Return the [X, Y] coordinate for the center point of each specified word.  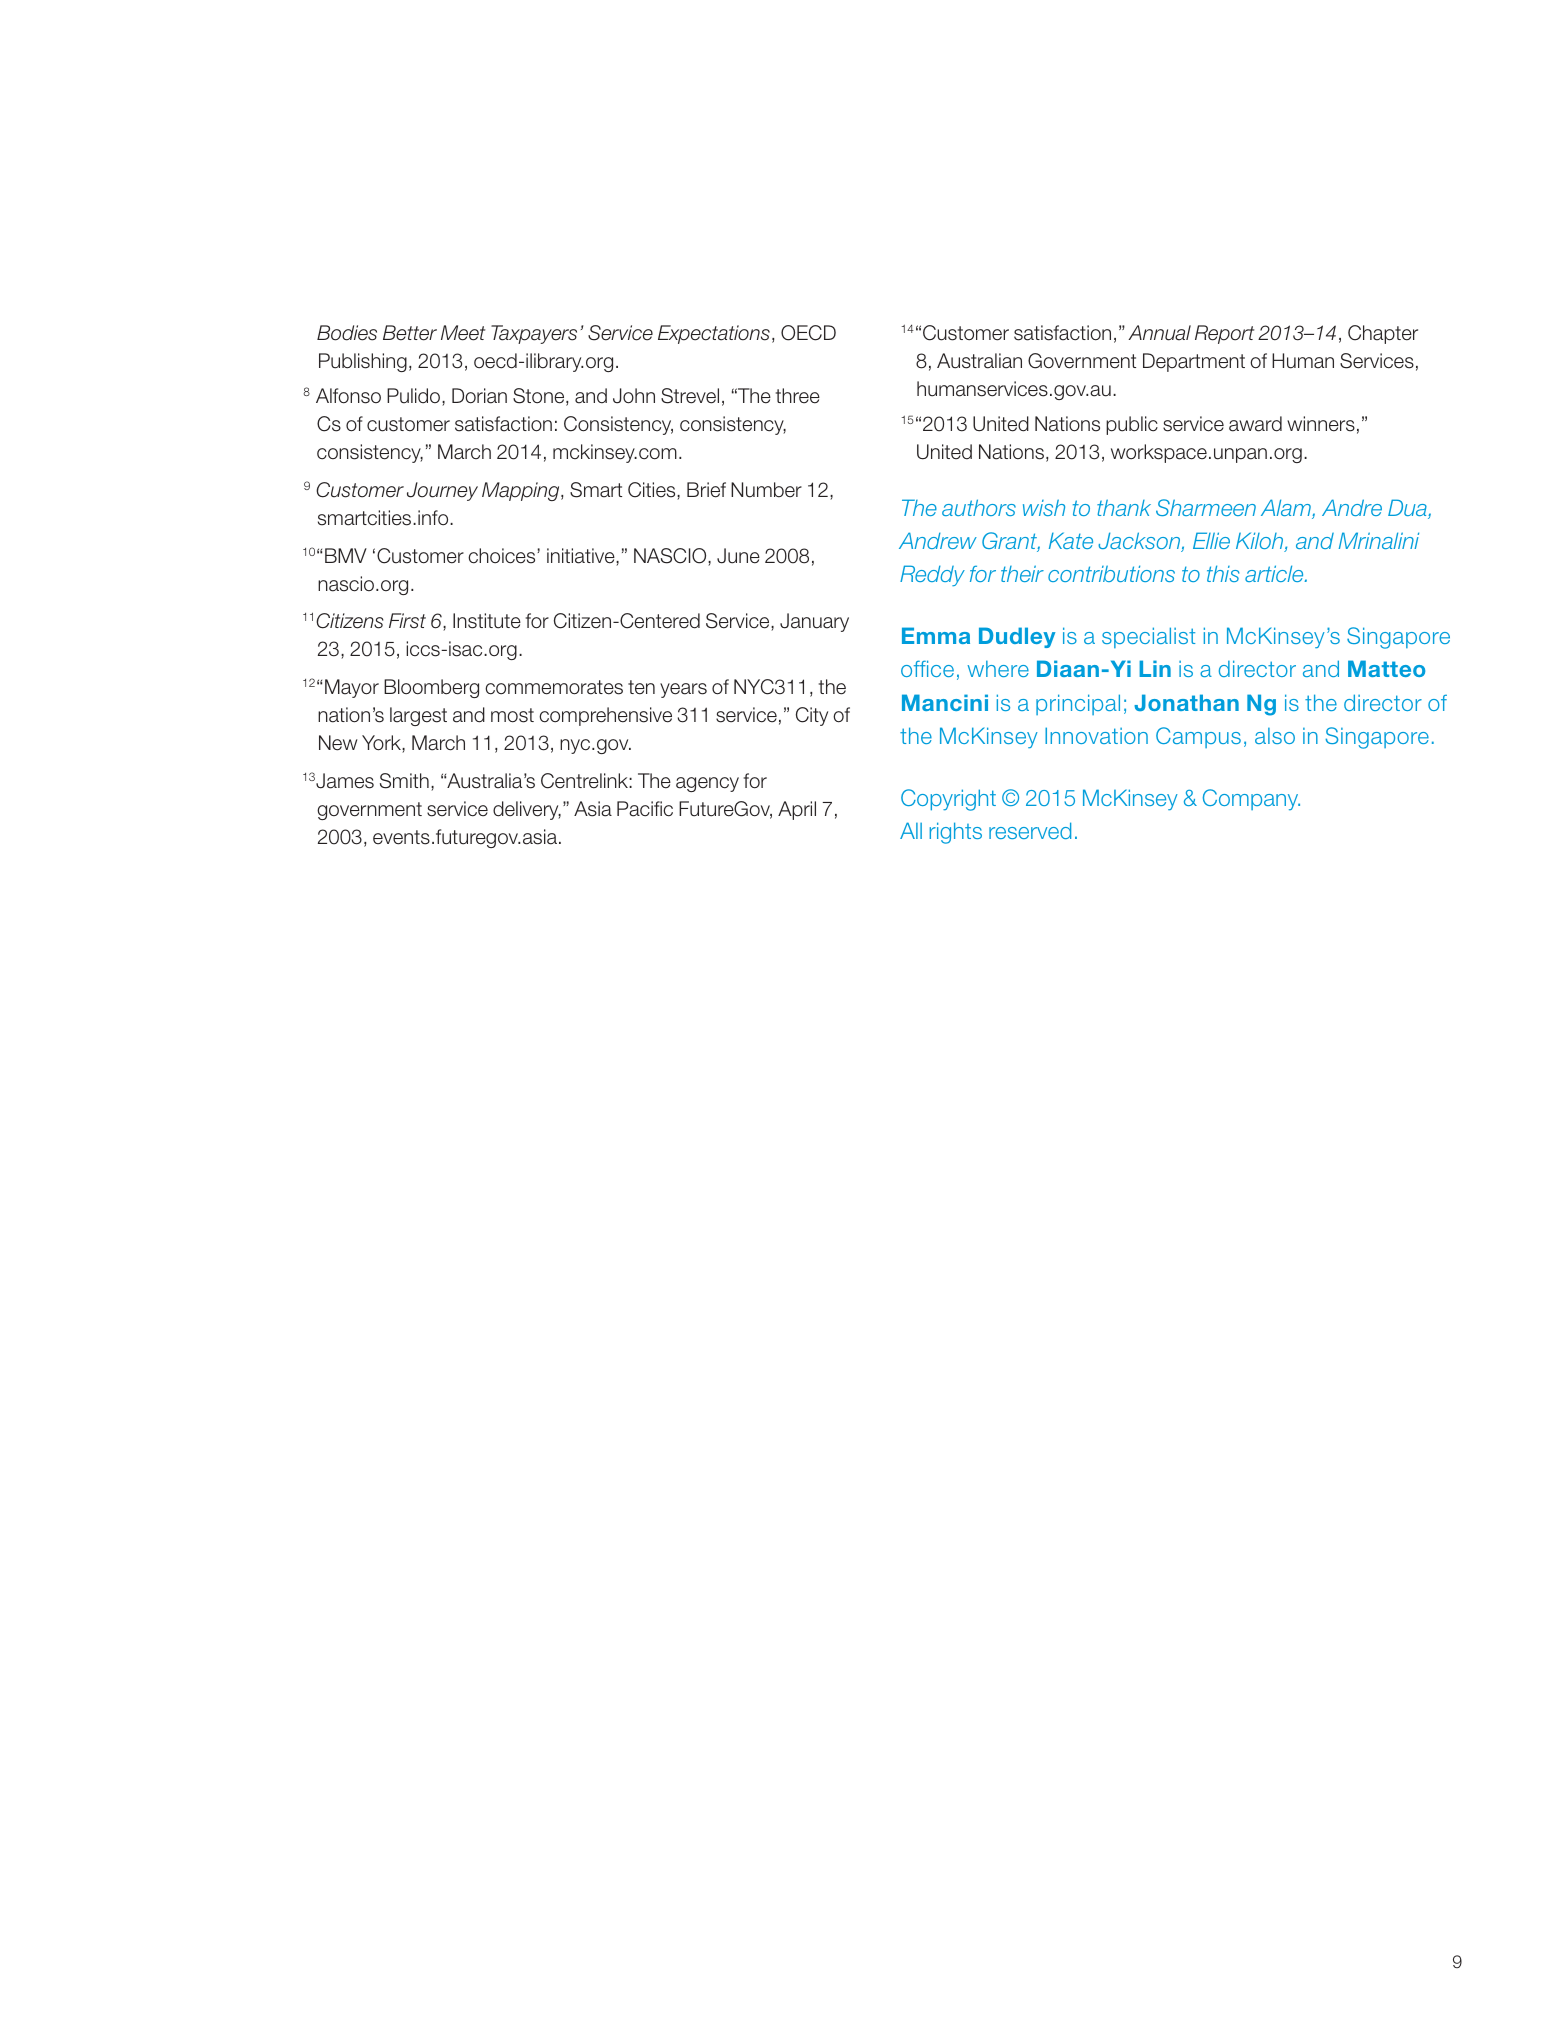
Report [1224, 334]
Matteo [1386, 668]
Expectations [714, 334]
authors [979, 507]
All [911, 830]
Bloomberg [431, 688]
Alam [1287, 509]
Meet [463, 333]
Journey [442, 491]
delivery [527, 810]
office [927, 668]
